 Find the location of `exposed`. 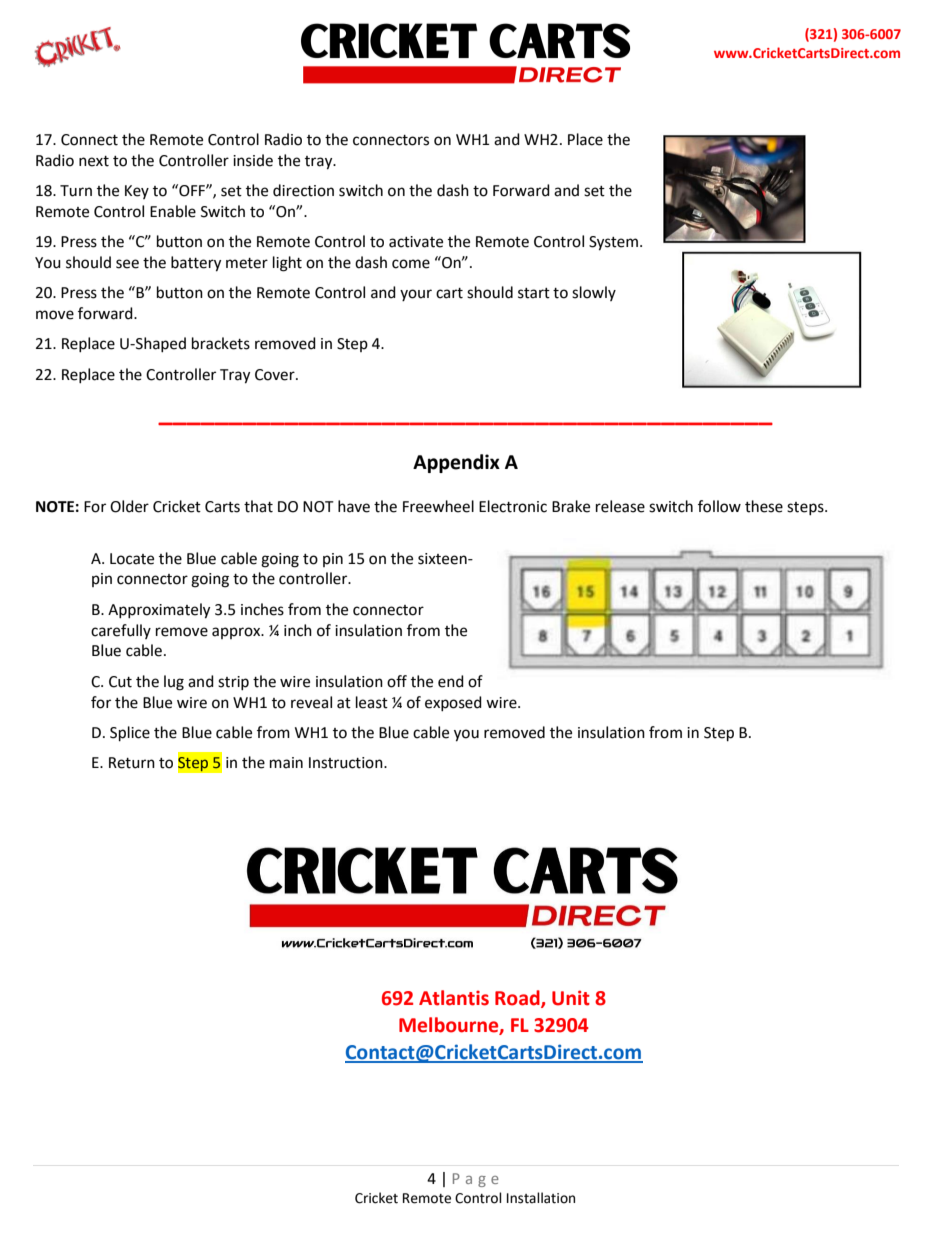

exposed is located at coordinates (453, 703).
